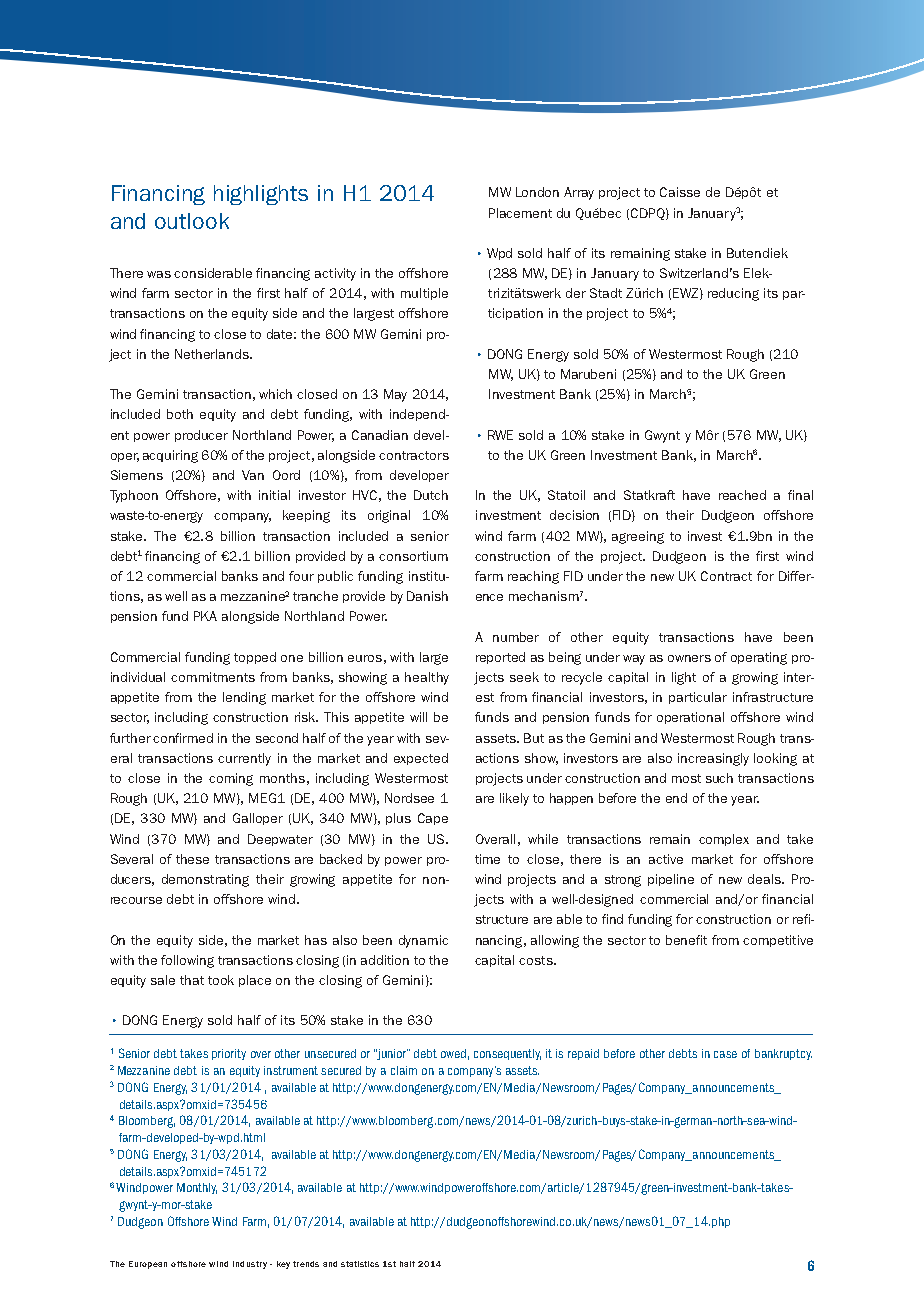 This document has width=924, height=1308. What do you see at coordinates (487, 859) in the document?
I see `time` at bounding box center [487, 859].
